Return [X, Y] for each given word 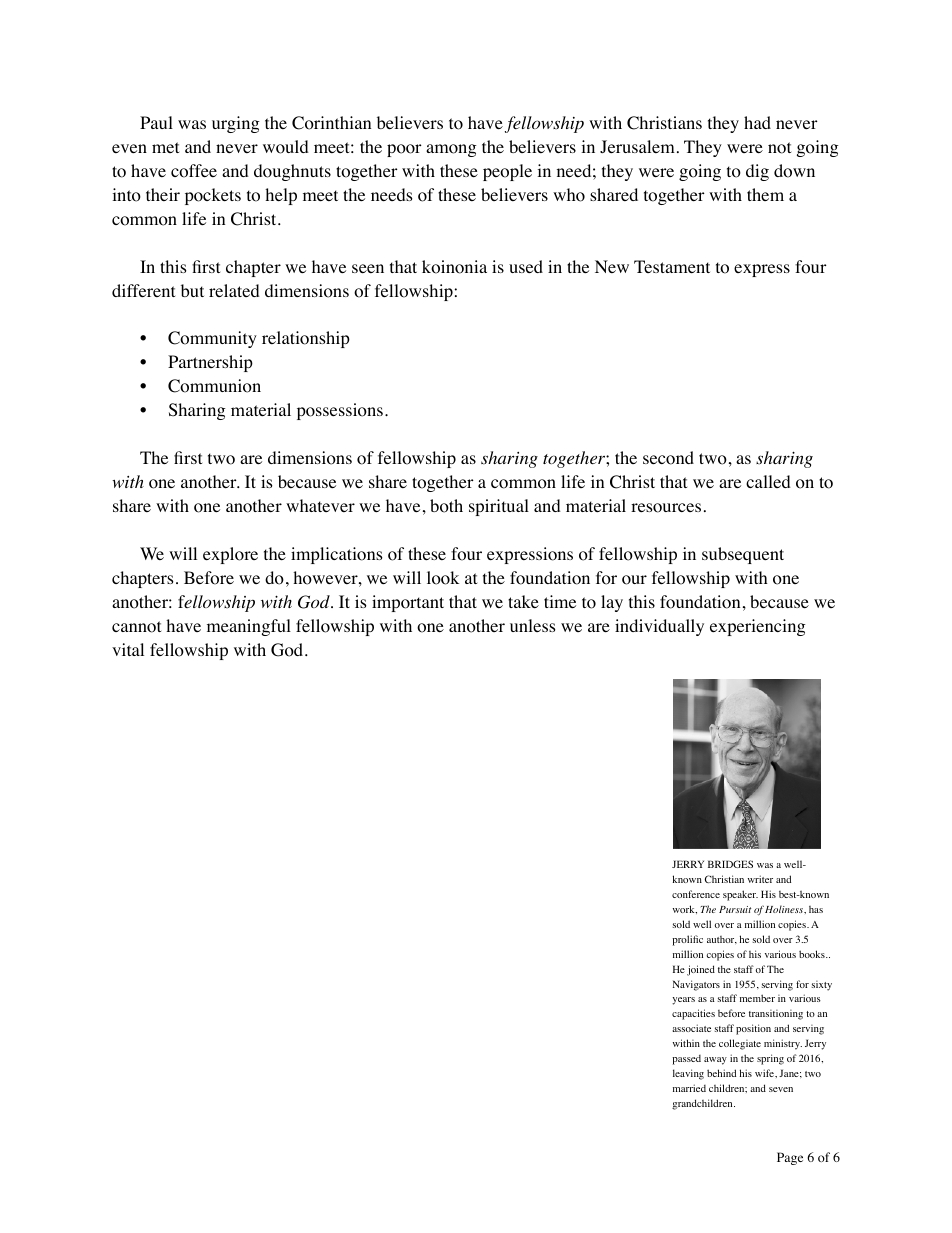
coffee [194, 171]
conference [696, 894]
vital [128, 649]
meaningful [249, 627]
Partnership [210, 363]
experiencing [758, 627]
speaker [740, 895]
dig [757, 172]
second [668, 458]
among [451, 150]
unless [533, 625]
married [689, 1088]
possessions [340, 411]
